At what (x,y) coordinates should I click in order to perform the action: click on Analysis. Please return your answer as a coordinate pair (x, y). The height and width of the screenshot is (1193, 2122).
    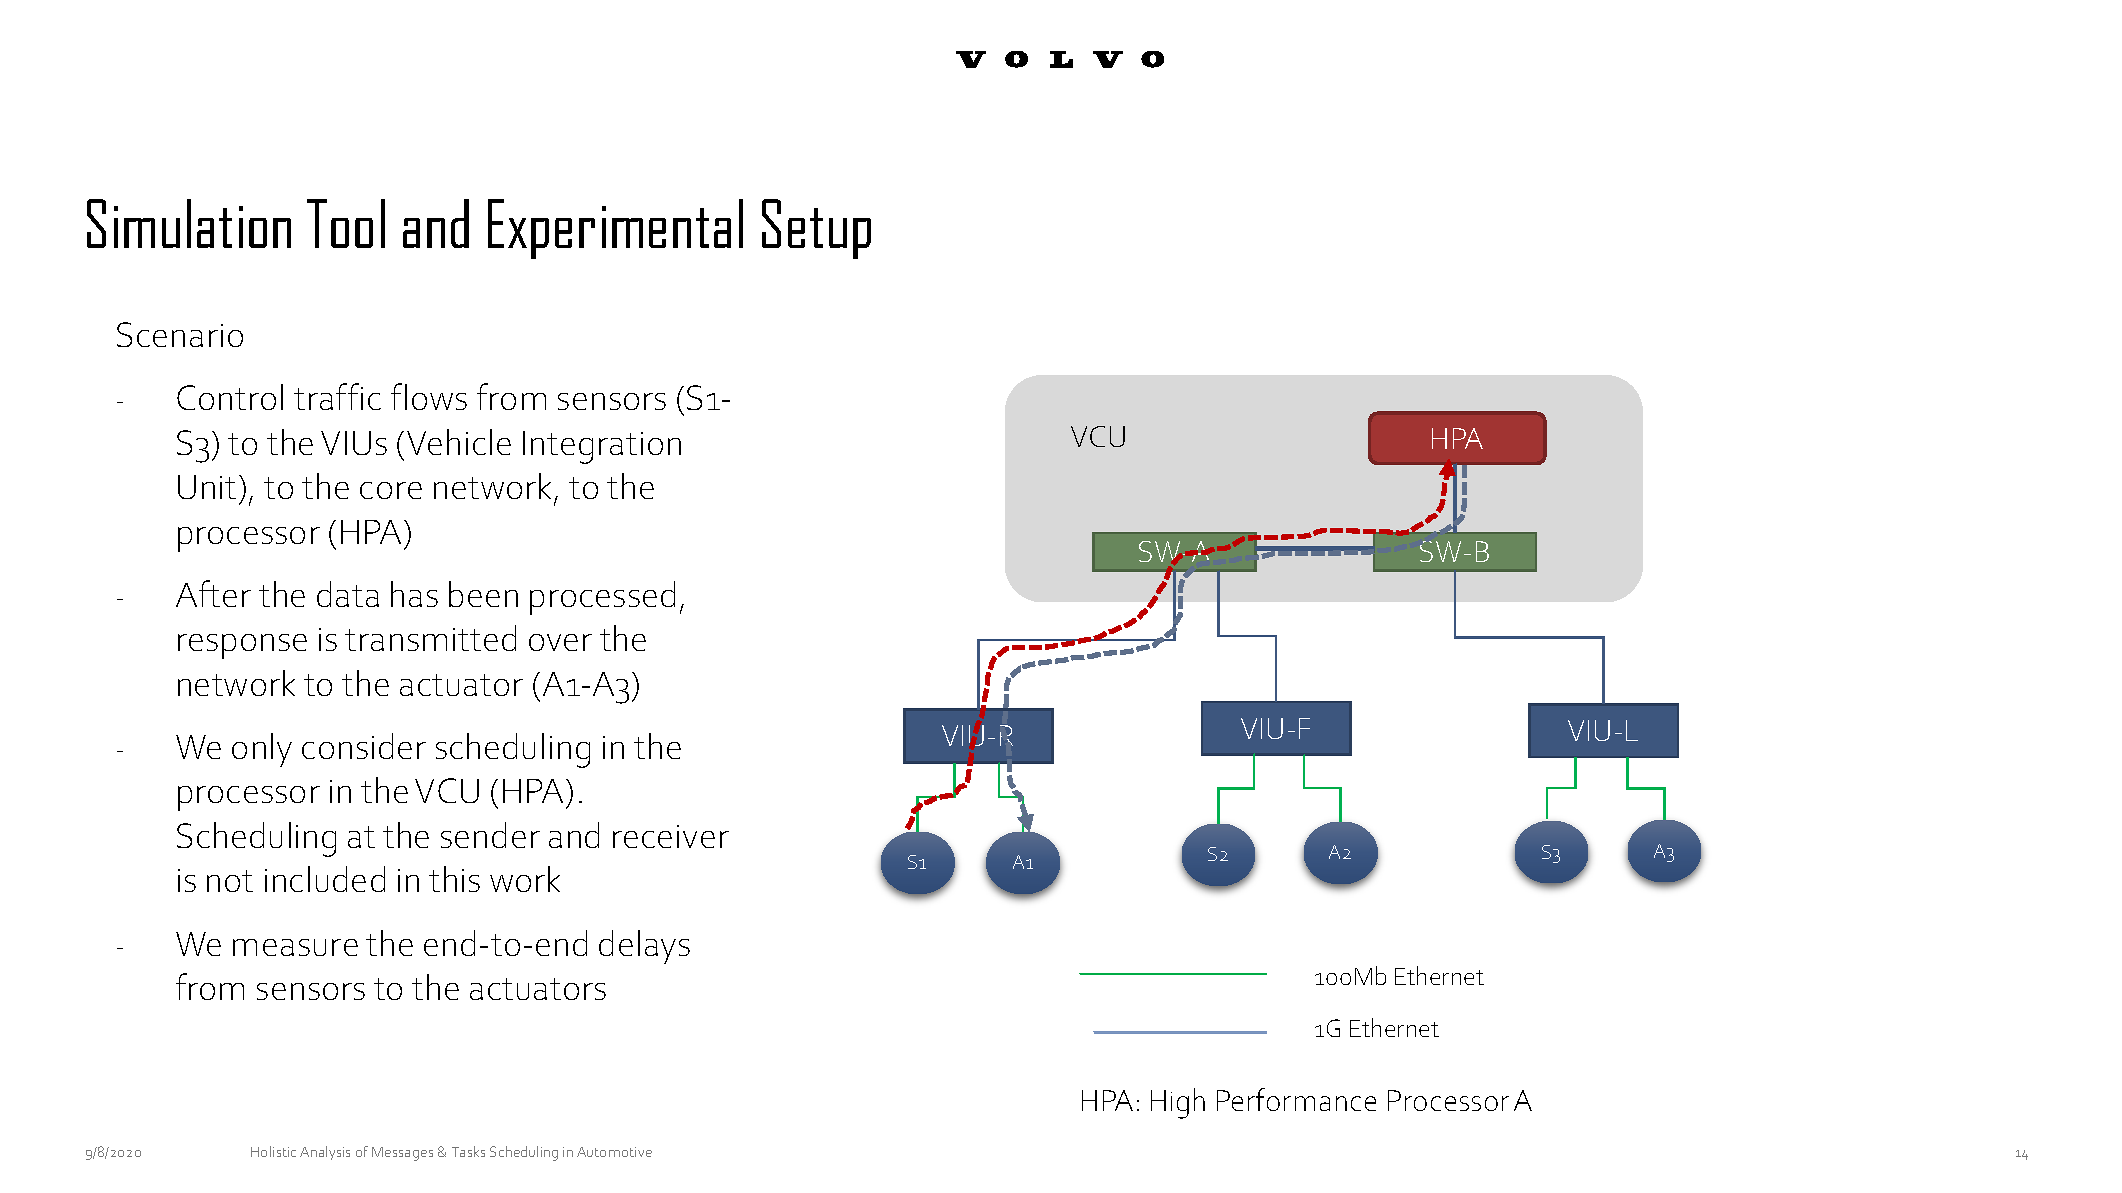
    Looking at the image, I should click on (325, 1153).
